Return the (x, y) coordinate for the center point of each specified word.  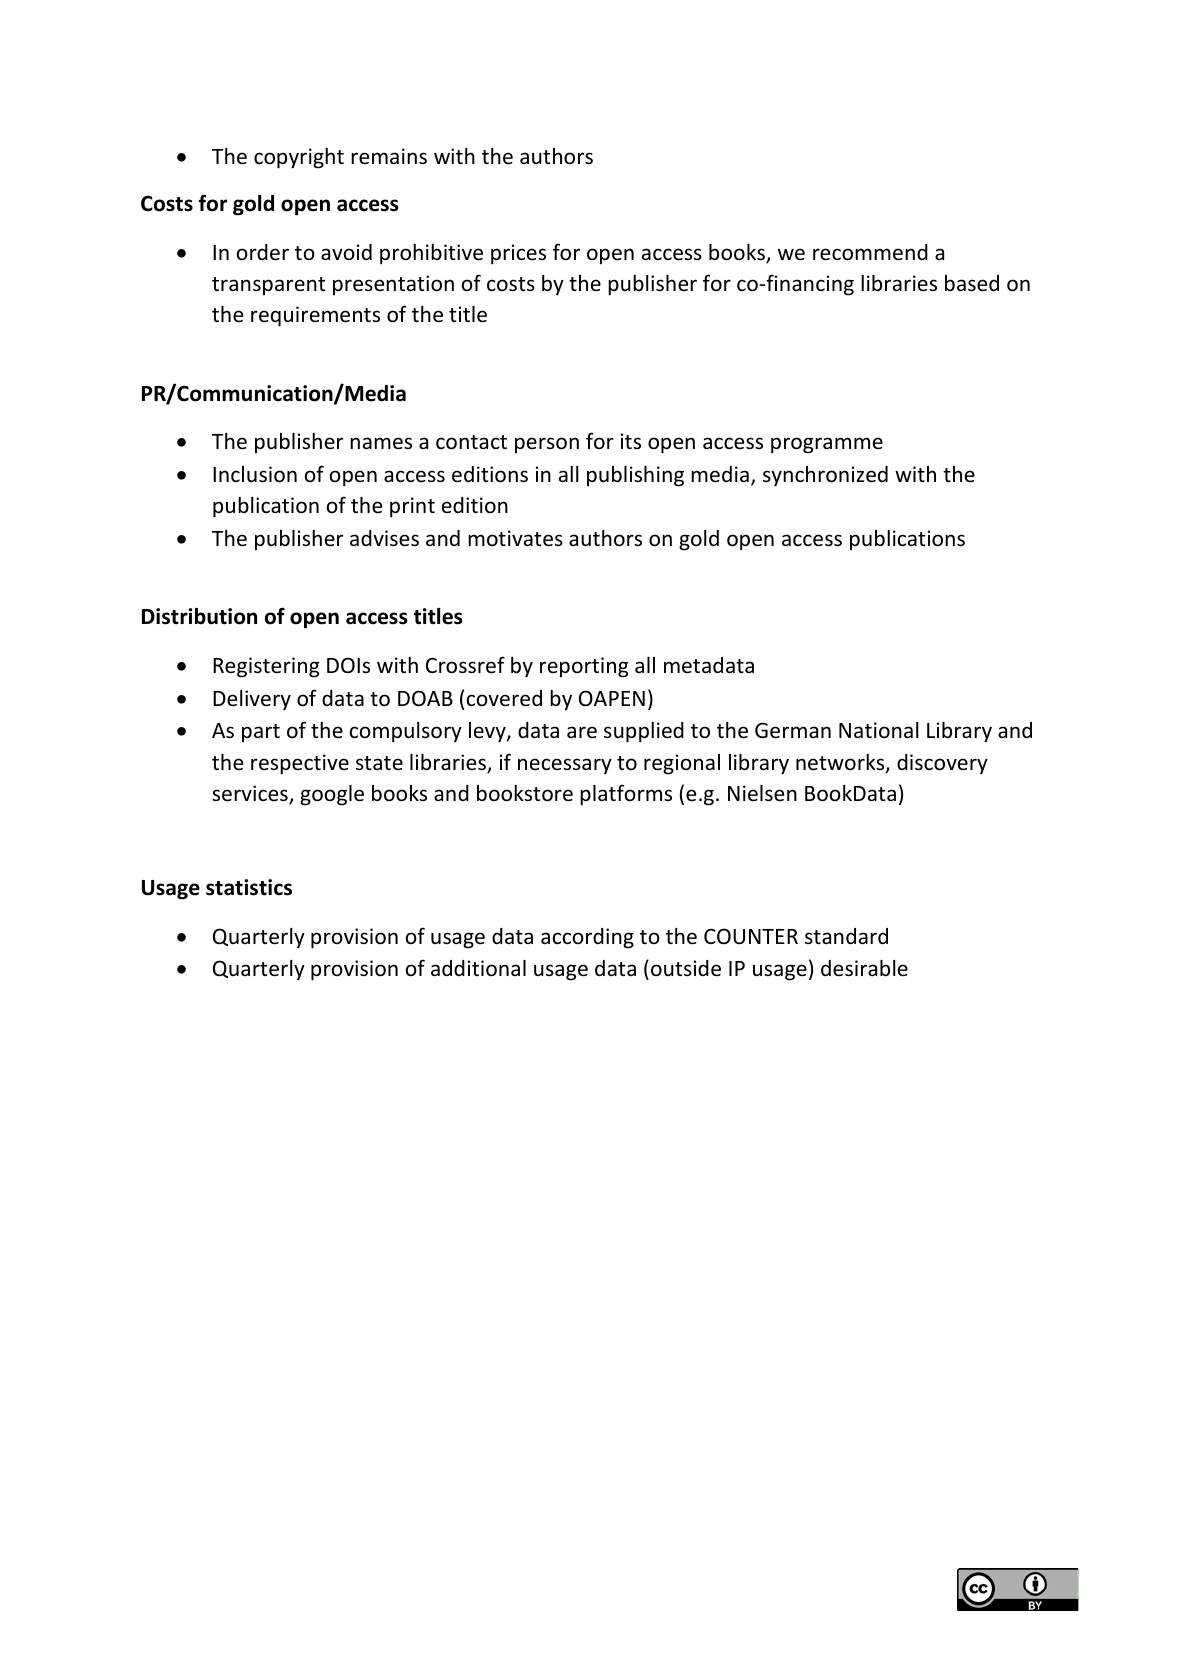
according (587, 938)
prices (518, 254)
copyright (299, 158)
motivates (515, 538)
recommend (870, 252)
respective (300, 764)
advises (384, 538)
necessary (565, 766)
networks (841, 763)
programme (827, 445)
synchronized (825, 476)
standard (846, 936)
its (631, 441)
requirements (315, 316)
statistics (249, 887)
